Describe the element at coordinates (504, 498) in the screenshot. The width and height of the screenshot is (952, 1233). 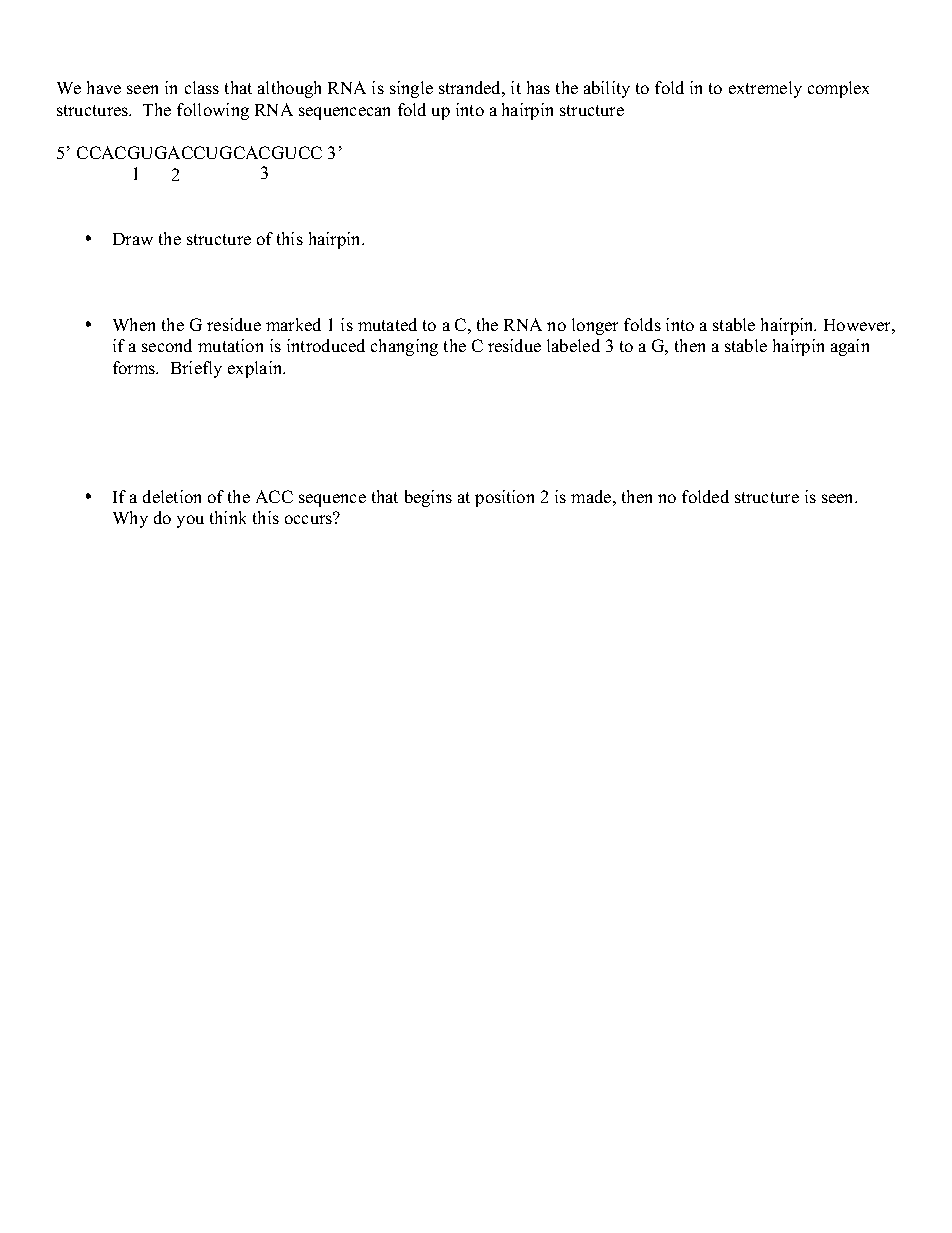
I see `position` at that location.
